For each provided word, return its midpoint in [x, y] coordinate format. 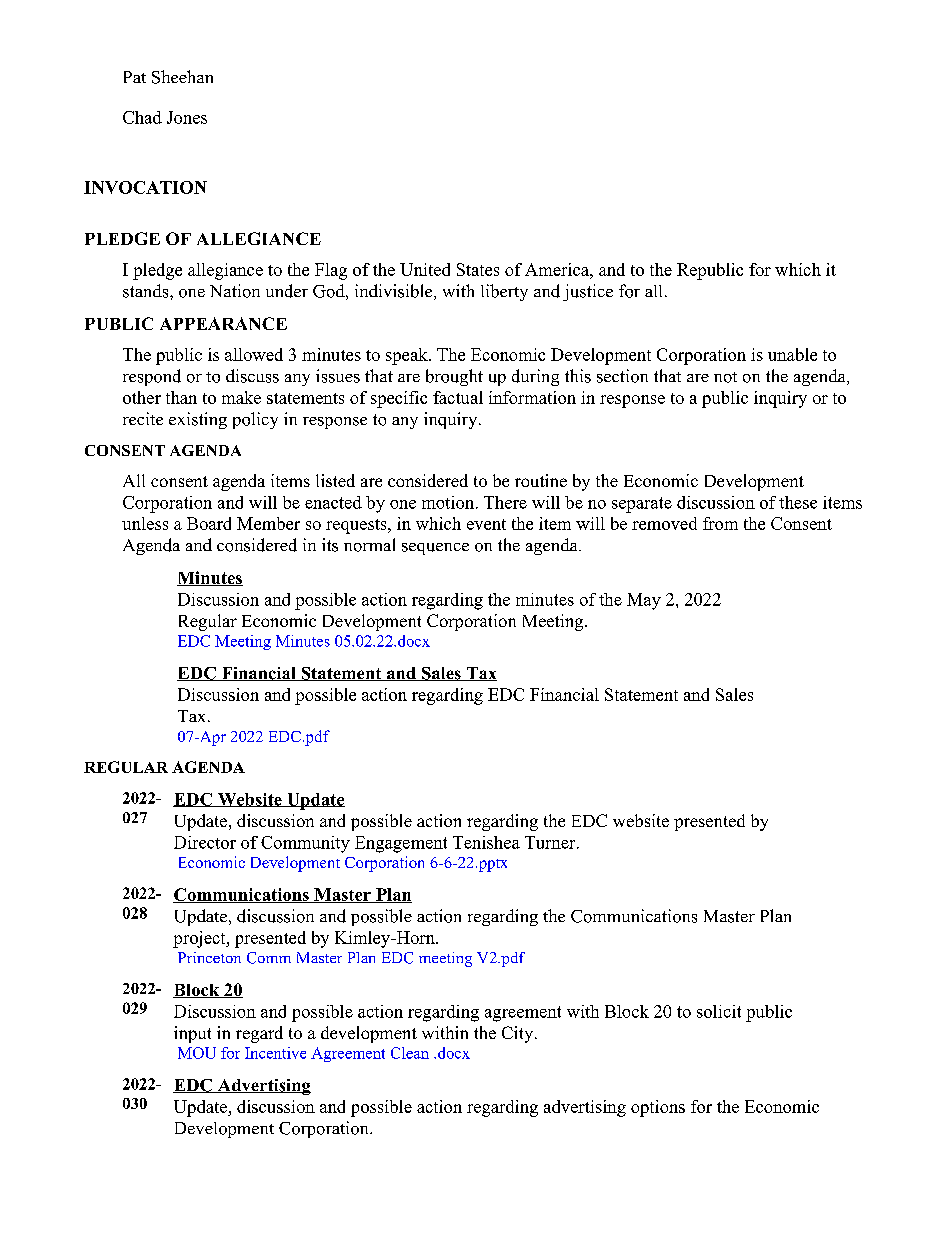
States [478, 269]
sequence [435, 549]
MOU [197, 1053]
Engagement [401, 844]
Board [209, 523]
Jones [187, 117]
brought [454, 377]
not [725, 377]
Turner [551, 842]
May [644, 601]
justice [588, 292]
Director [205, 842]
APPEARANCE [223, 323]
